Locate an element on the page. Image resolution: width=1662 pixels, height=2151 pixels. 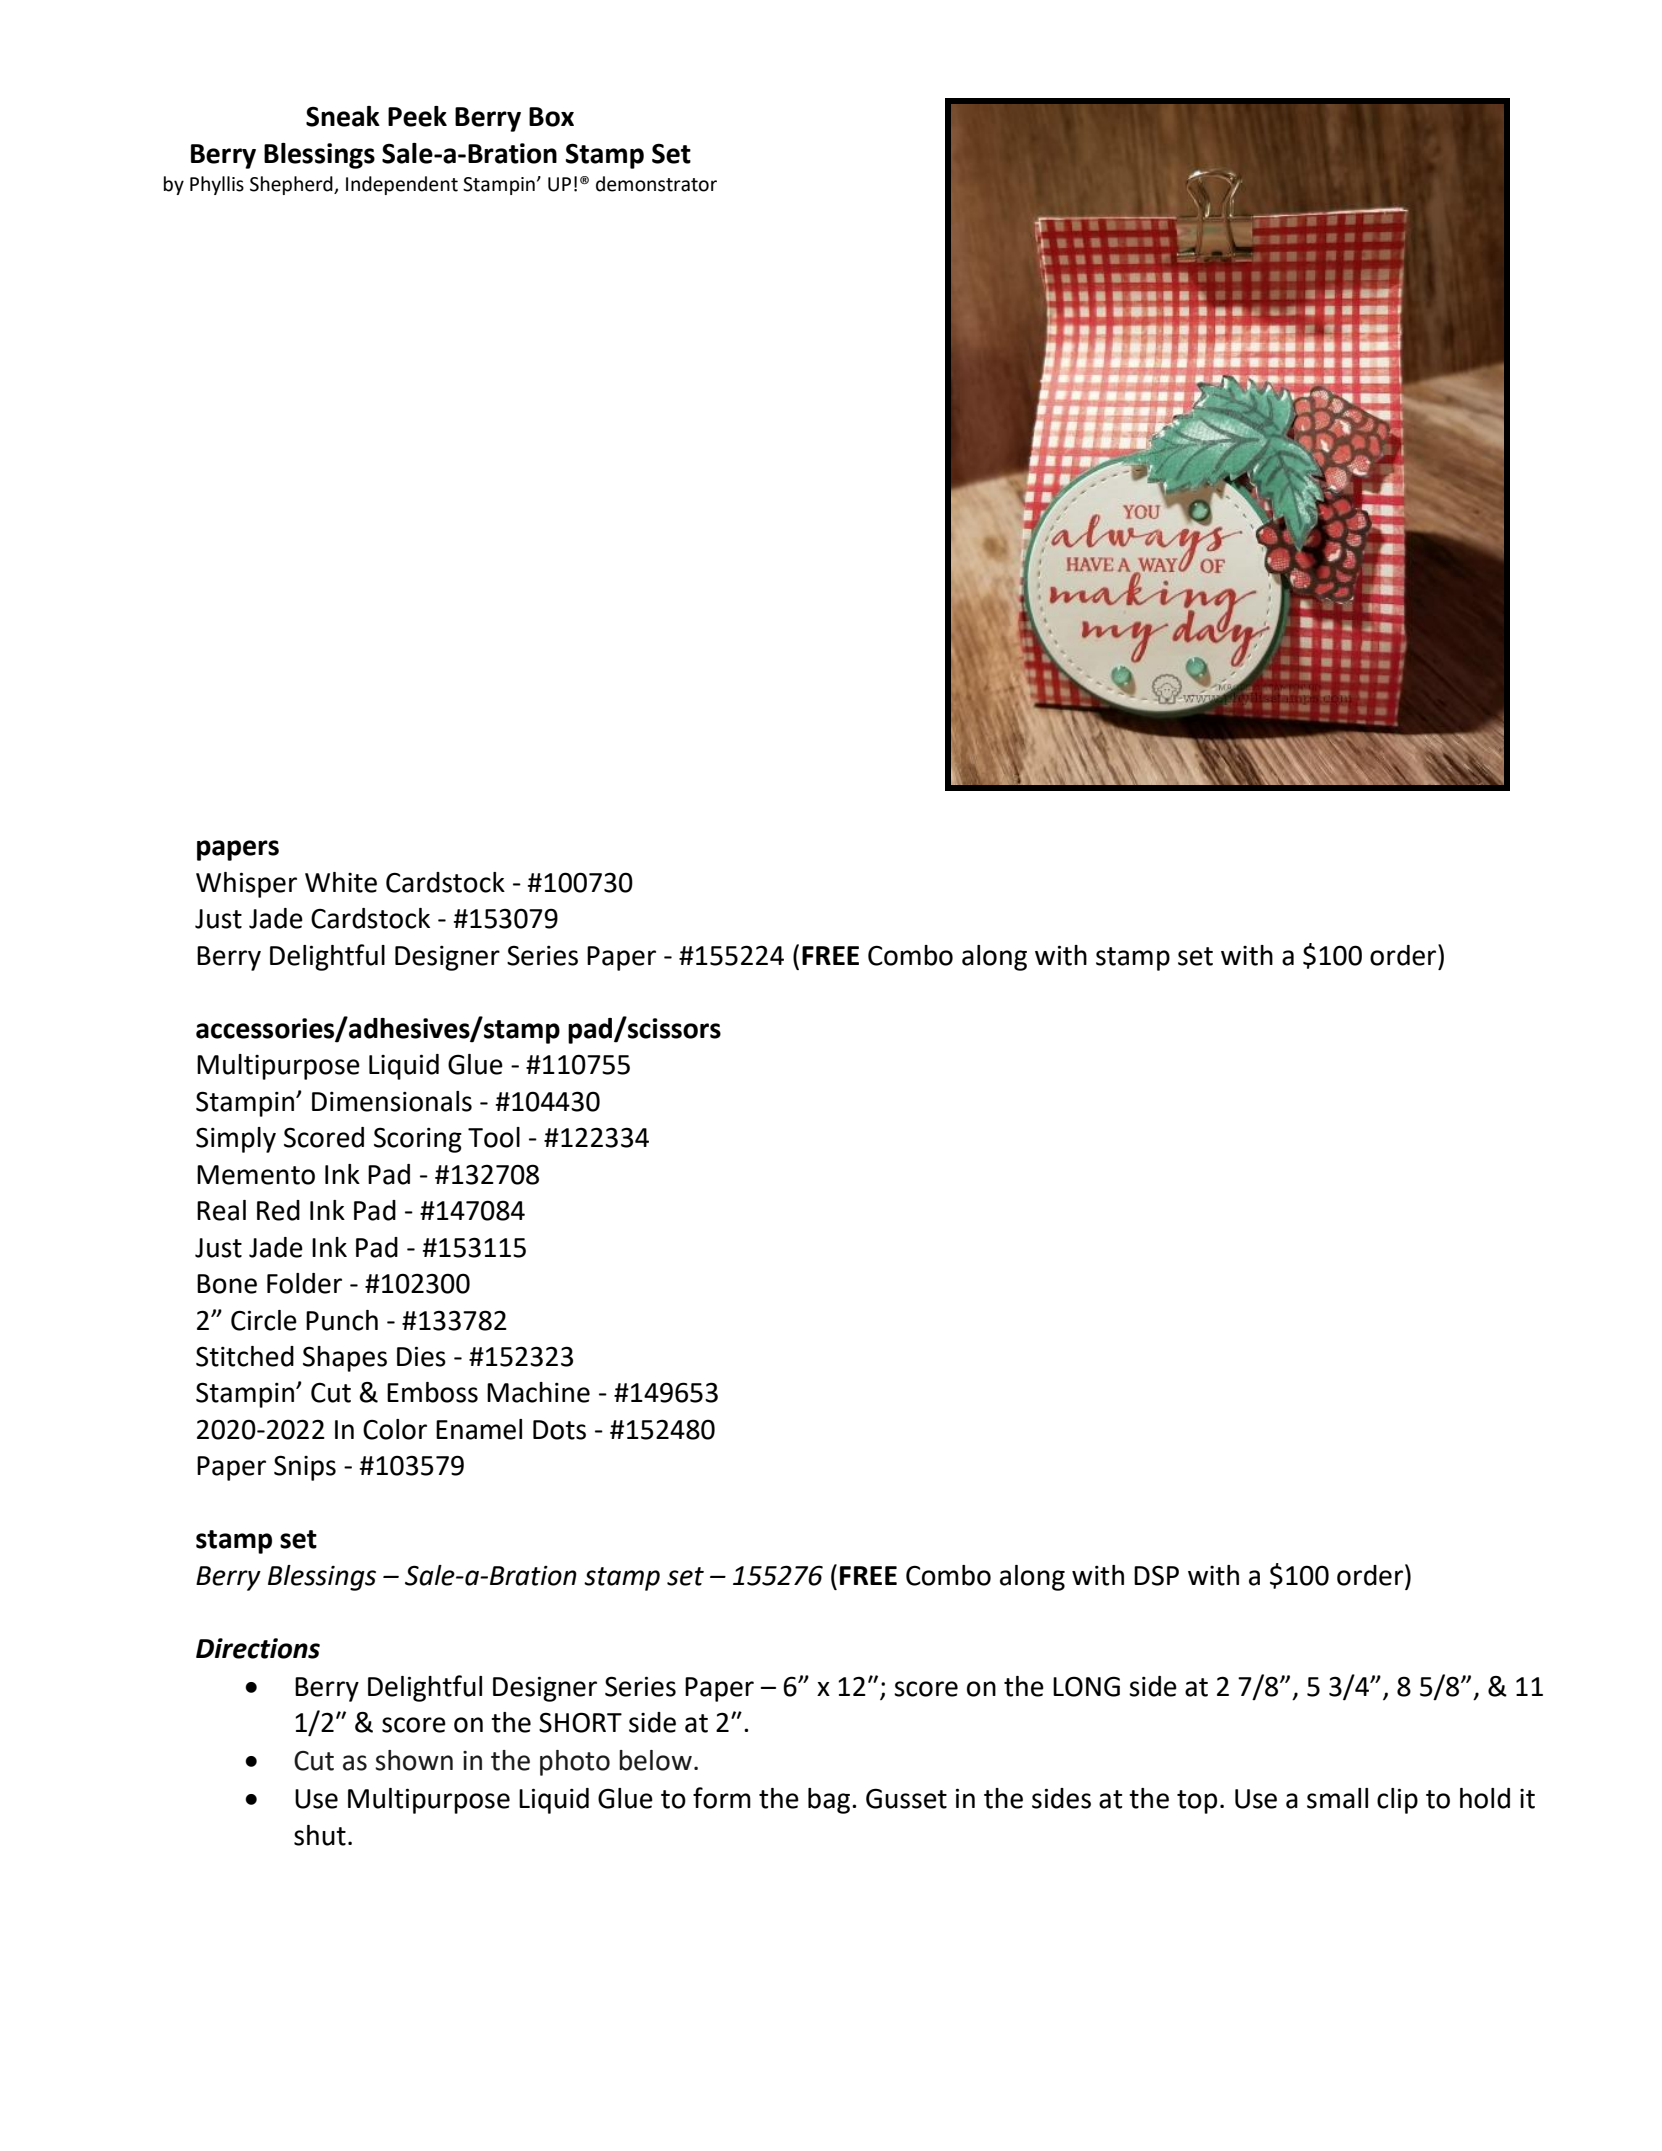
small is located at coordinates (1337, 1798).
